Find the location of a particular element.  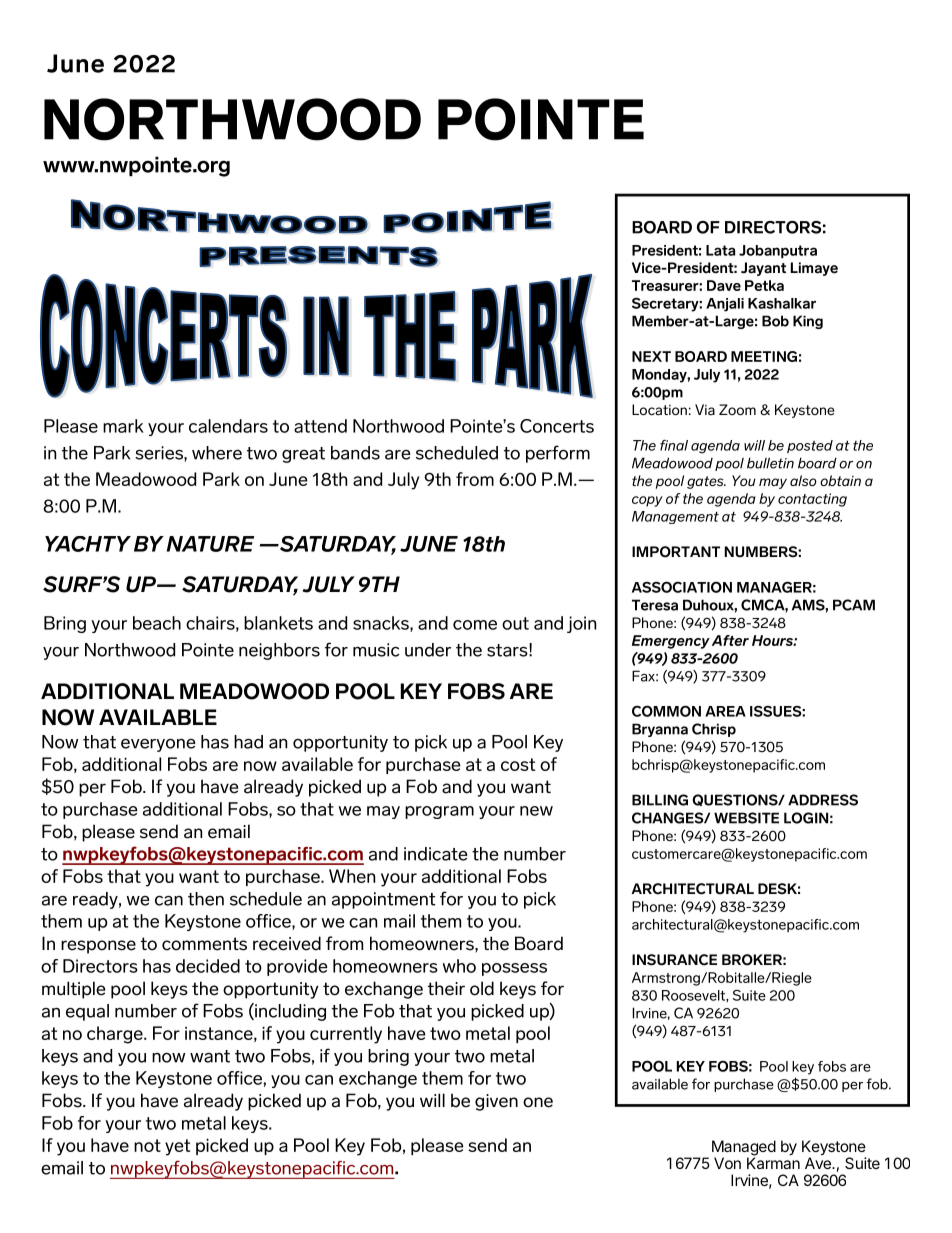

Dave is located at coordinates (724, 285).
